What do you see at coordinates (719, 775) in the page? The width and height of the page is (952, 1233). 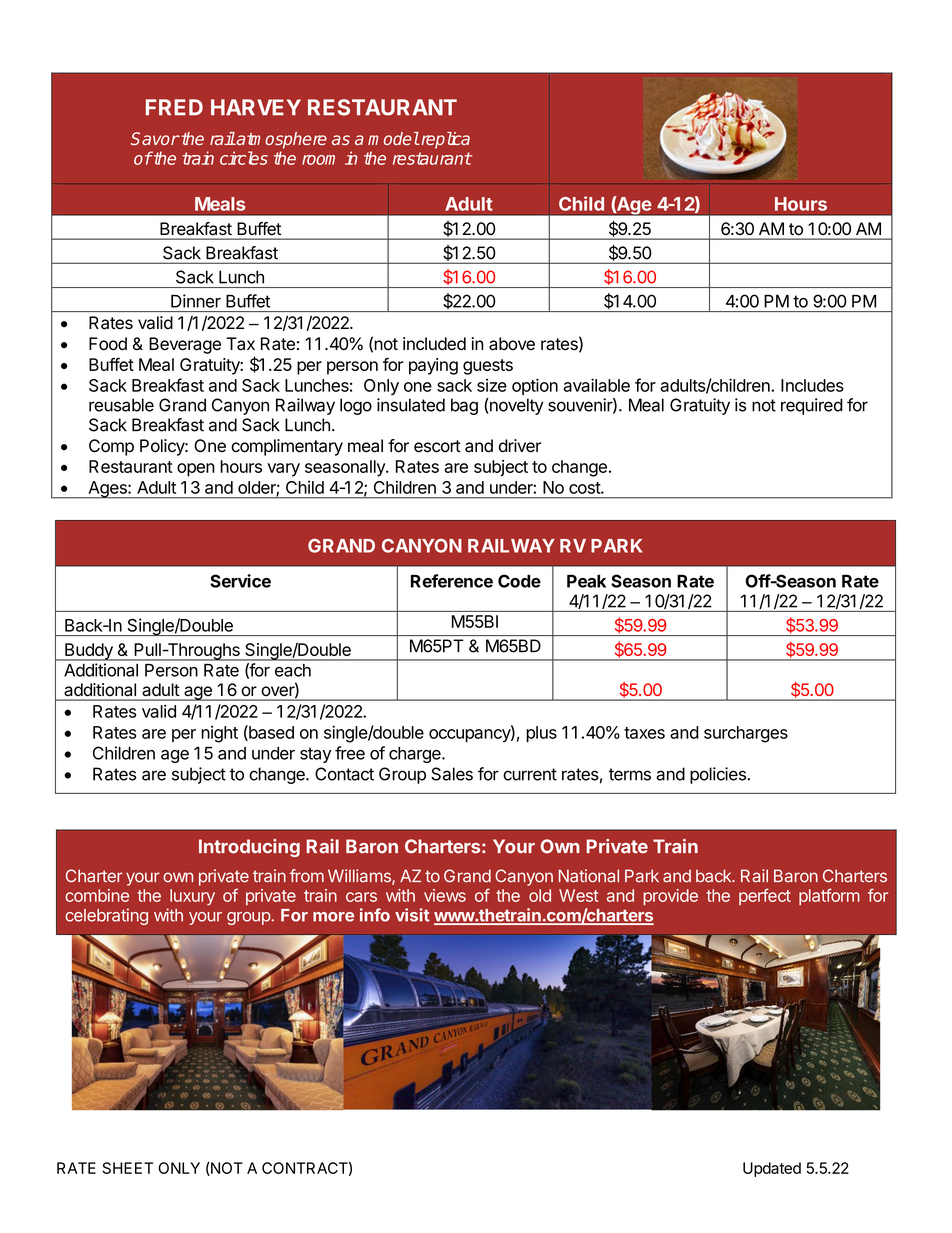 I see `policies` at bounding box center [719, 775].
